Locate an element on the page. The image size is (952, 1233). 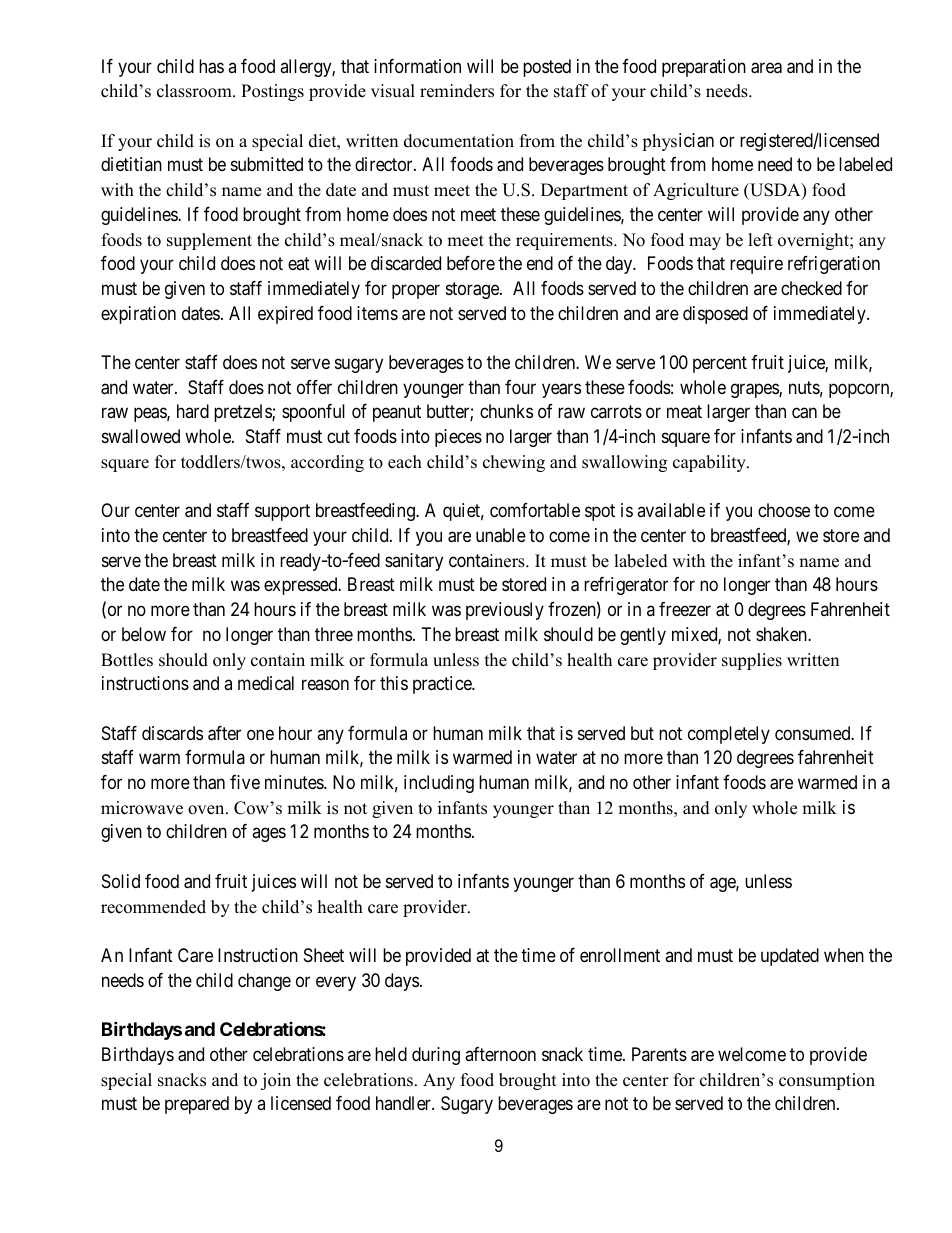
percent is located at coordinates (720, 364).
